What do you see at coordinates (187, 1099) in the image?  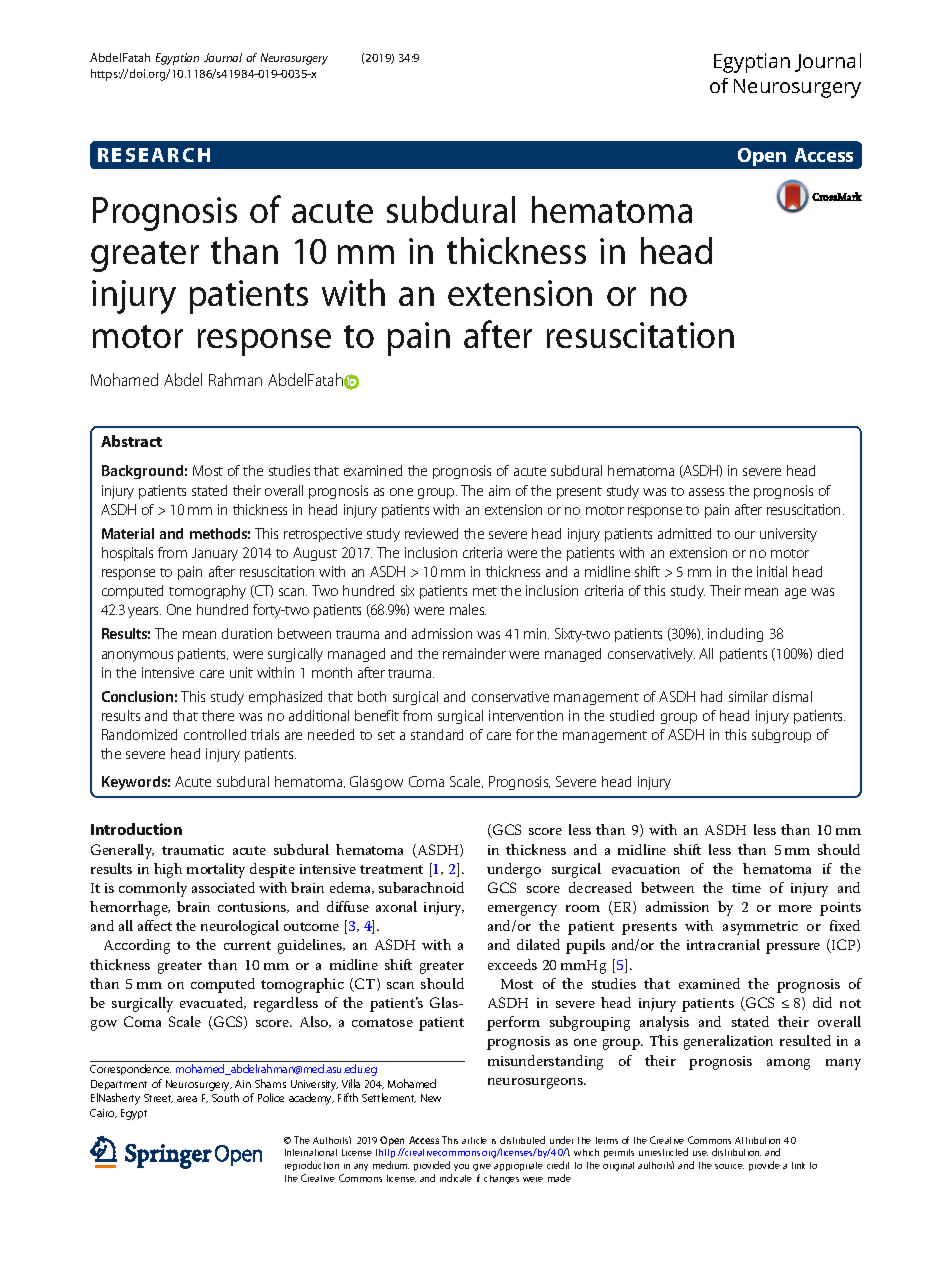 I see `area` at bounding box center [187, 1099].
